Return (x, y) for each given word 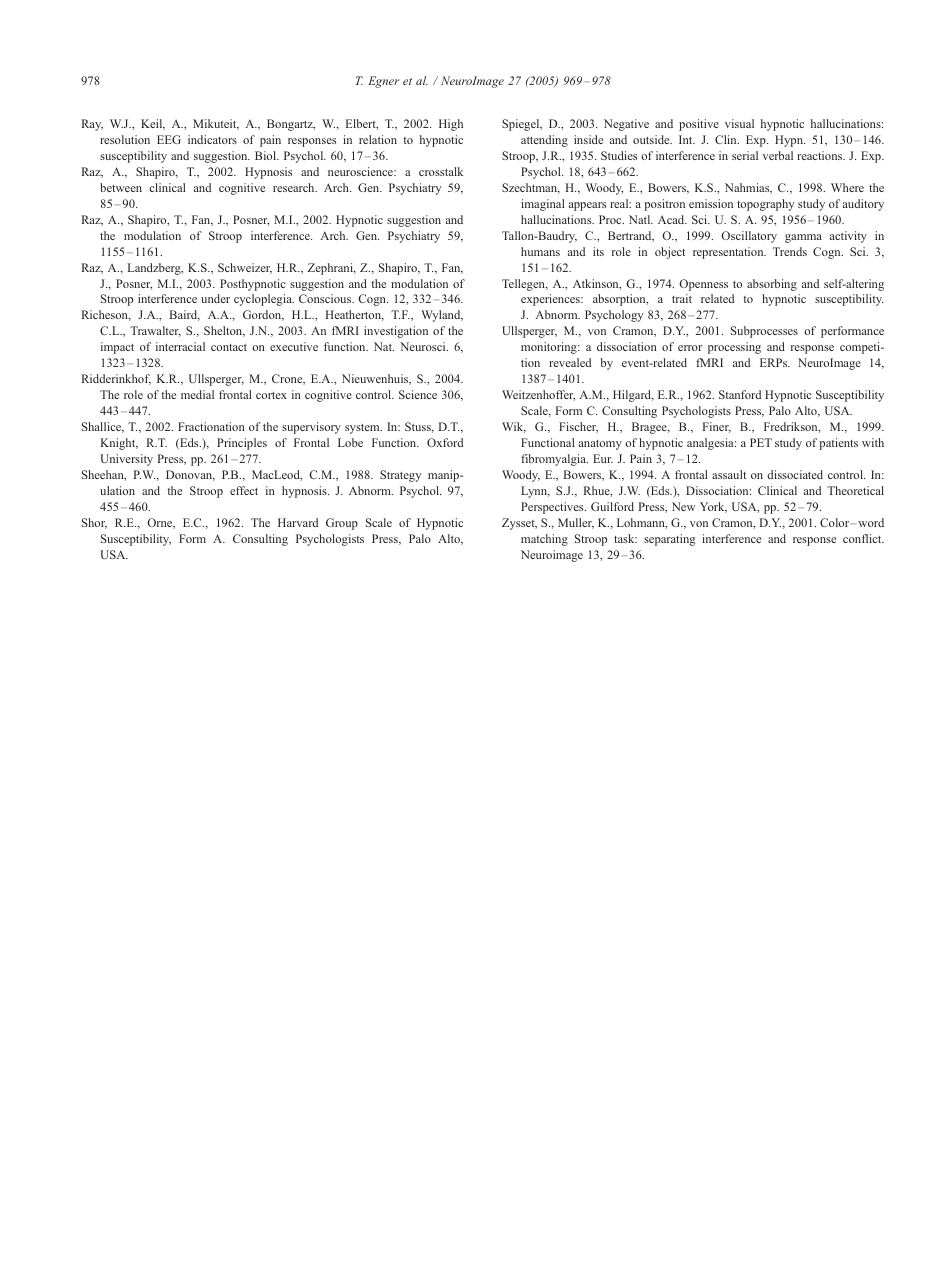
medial (197, 394)
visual (739, 123)
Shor (94, 523)
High (451, 125)
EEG (169, 139)
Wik (514, 427)
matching (544, 540)
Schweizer (245, 268)
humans (540, 251)
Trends (790, 251)
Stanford (740, 394)
